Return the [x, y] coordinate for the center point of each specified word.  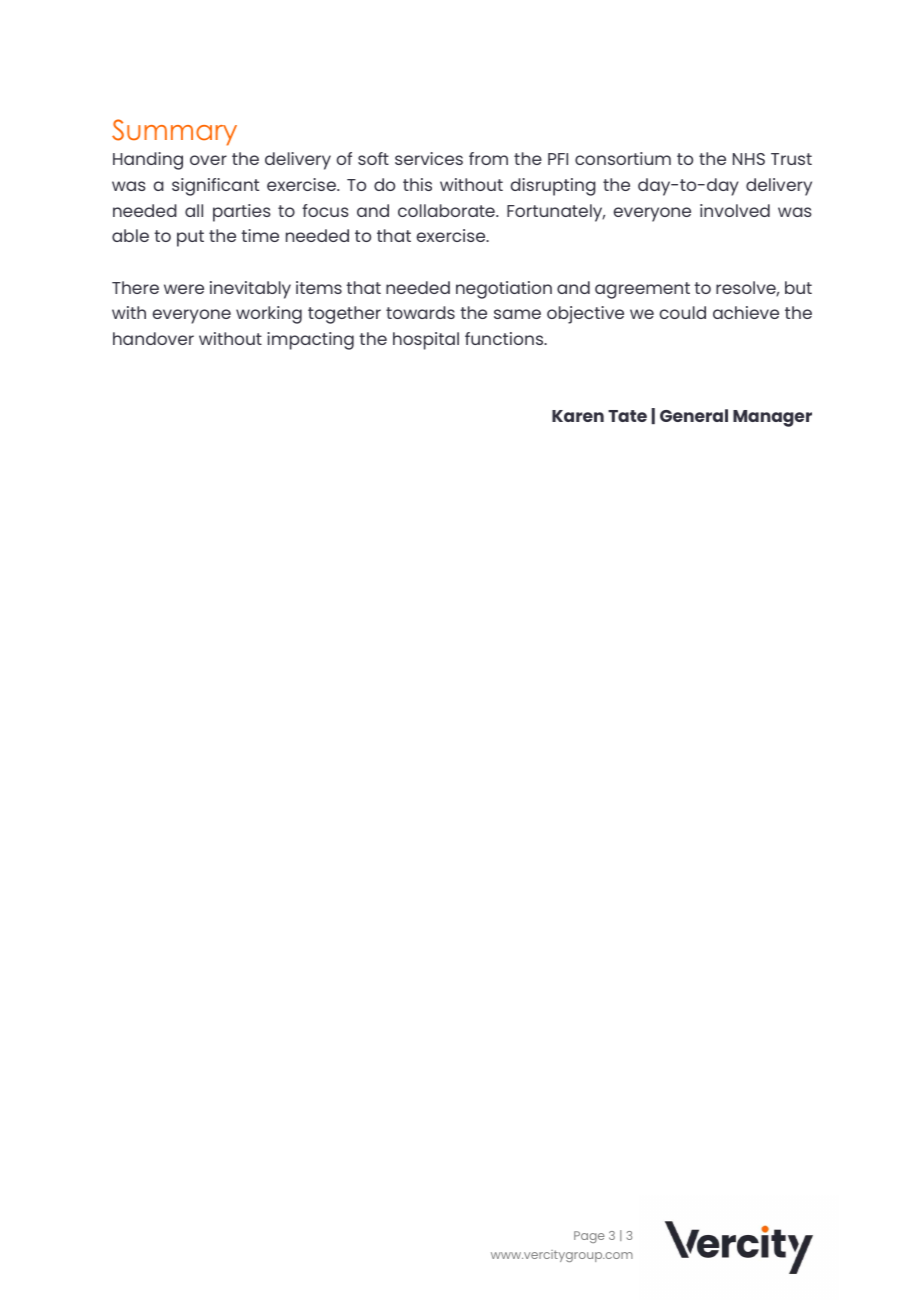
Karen [578, 416]
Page [589, 1237]
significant [215, 187]
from [488, 158]
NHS [749, 159]
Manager [772, 418]
